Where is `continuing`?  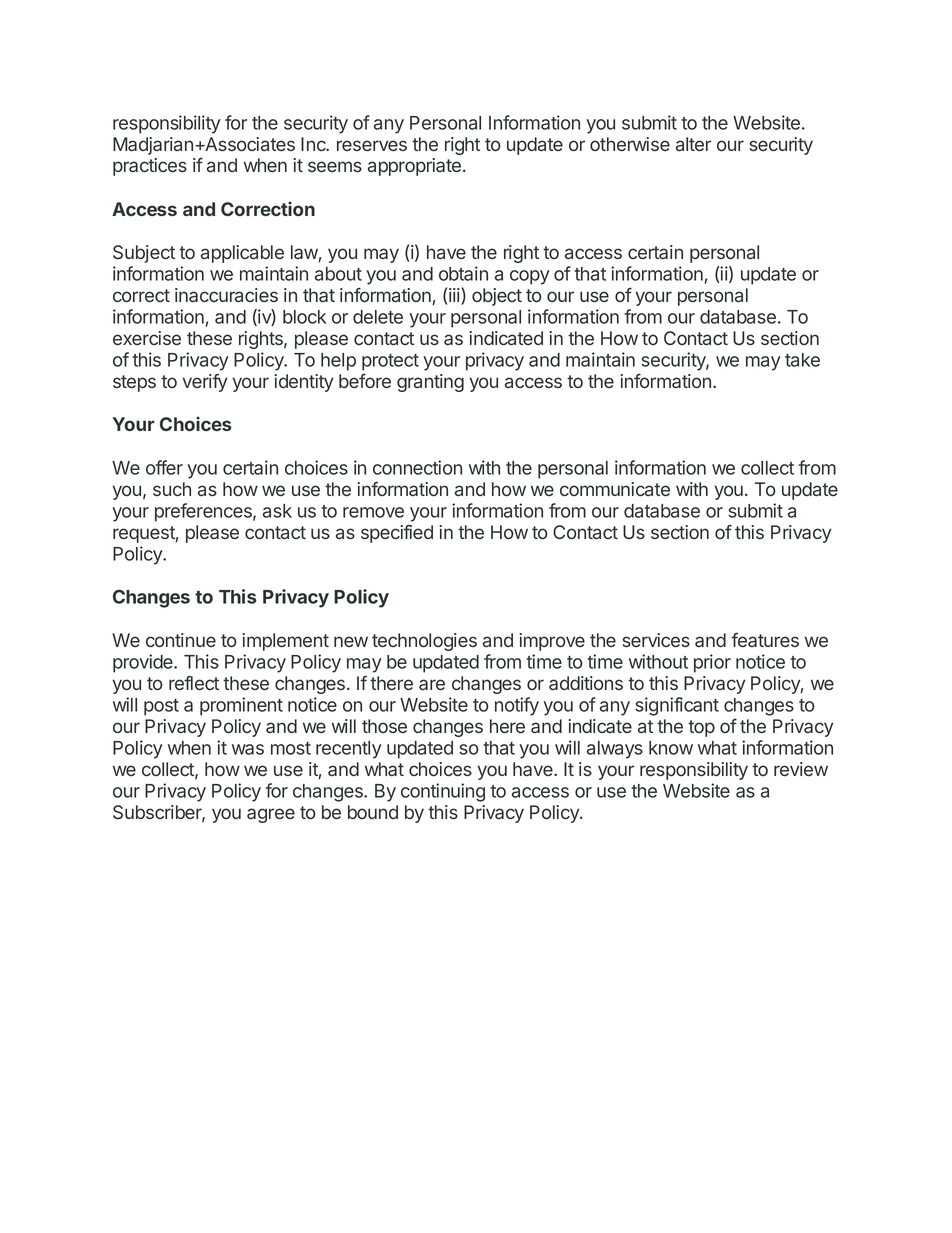 continuing is located at coordinates (443, 792).
